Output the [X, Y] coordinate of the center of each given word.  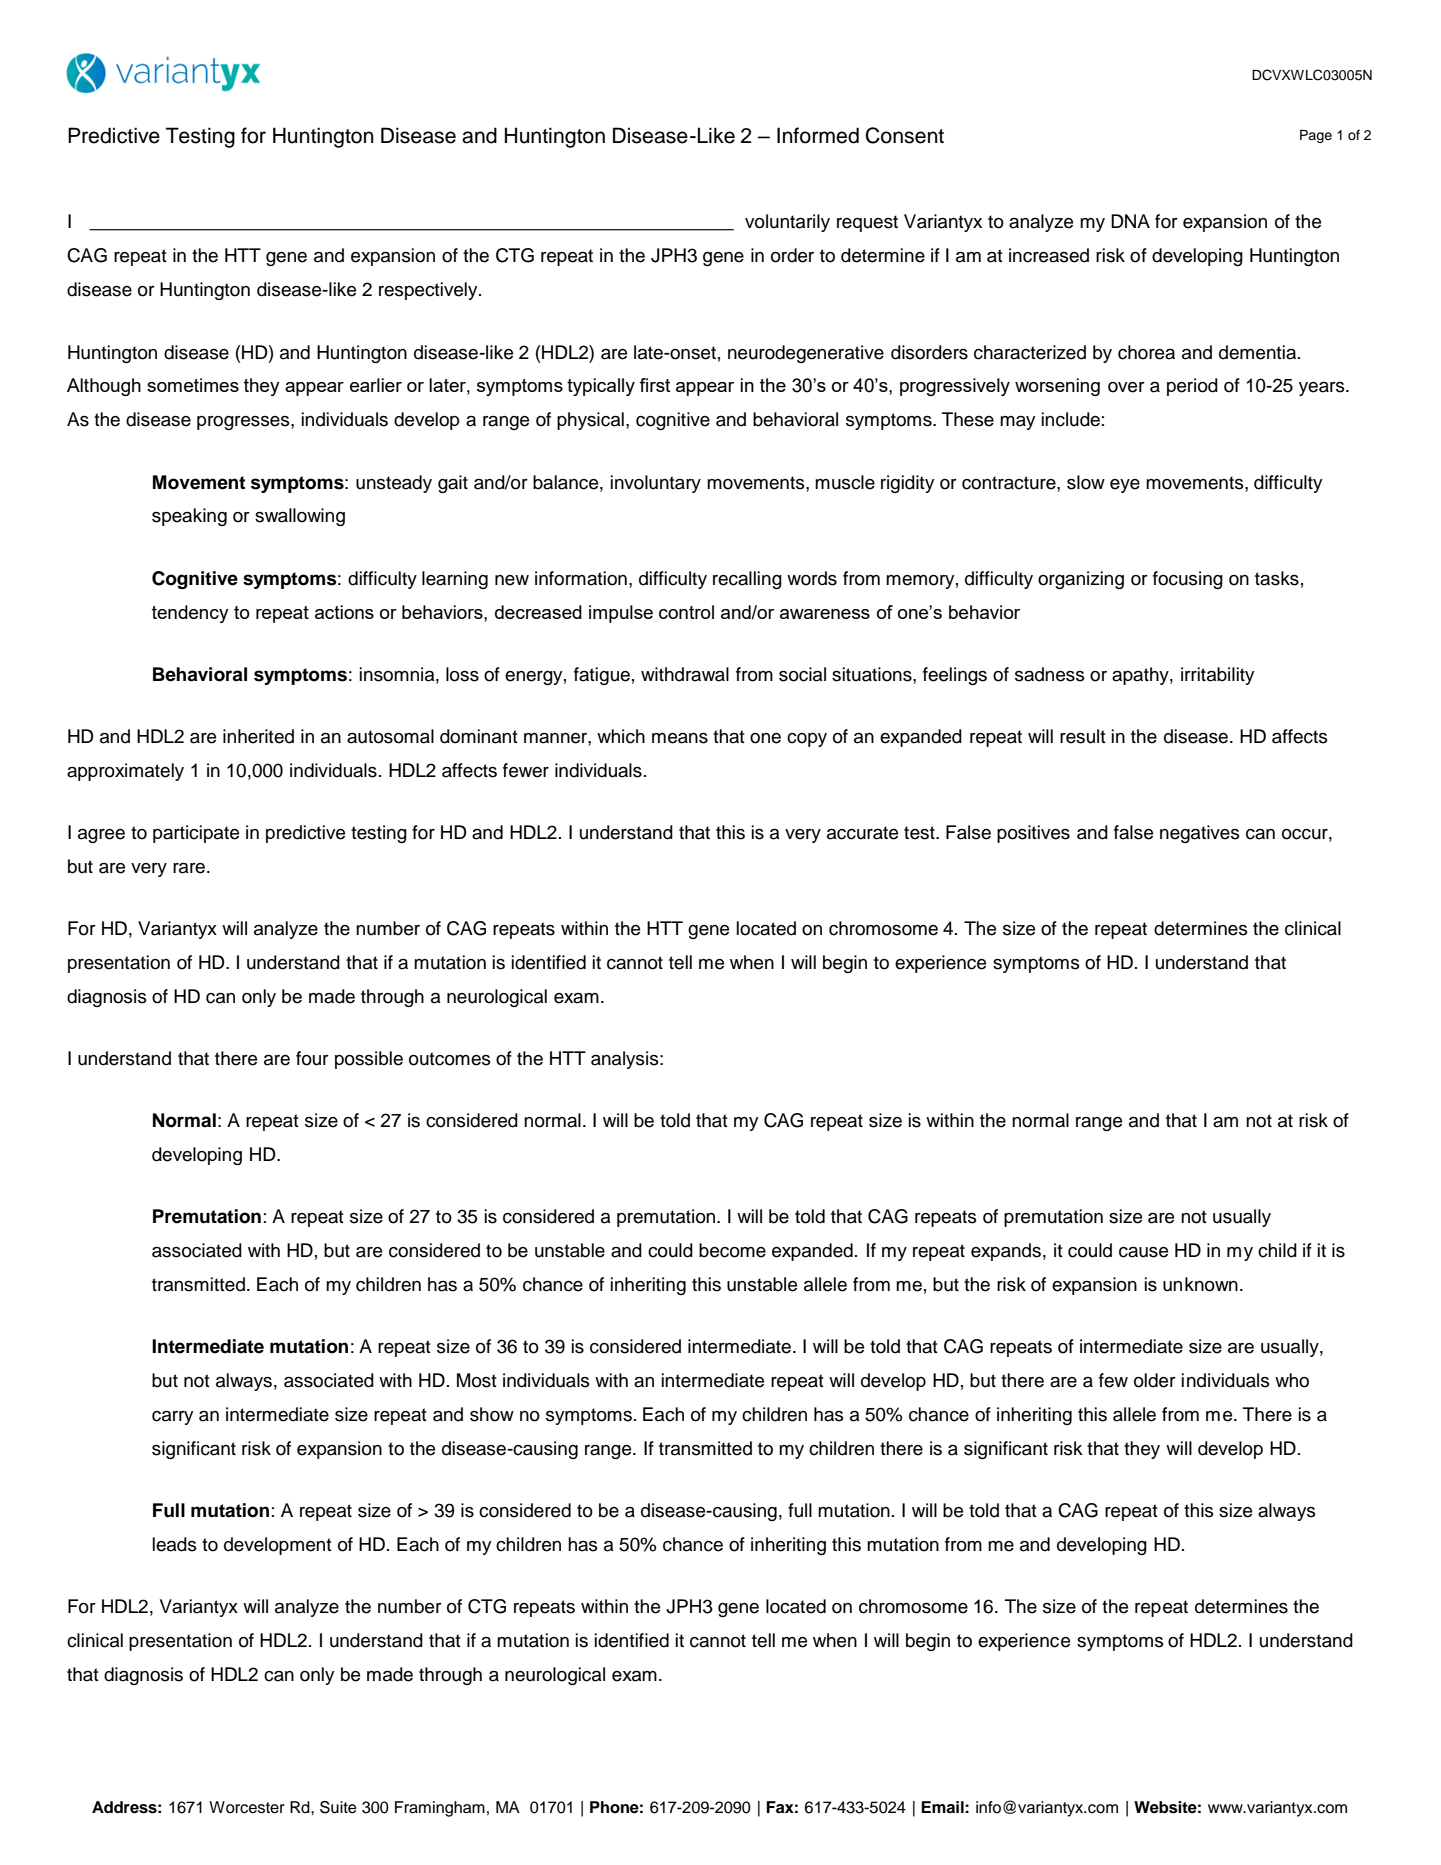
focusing [1188, 580]
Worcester [247, 1807]
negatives [1200, 834]
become [732, 1250]
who [1292, 1380]
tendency [190, 614]
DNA [1130, 221]
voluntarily [787, 223]
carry [172, 1418]
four [312, 1058]
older [1155, 1380]
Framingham [440, 1809]
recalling [747, 580]
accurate [862, 833]
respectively [429, 291]
